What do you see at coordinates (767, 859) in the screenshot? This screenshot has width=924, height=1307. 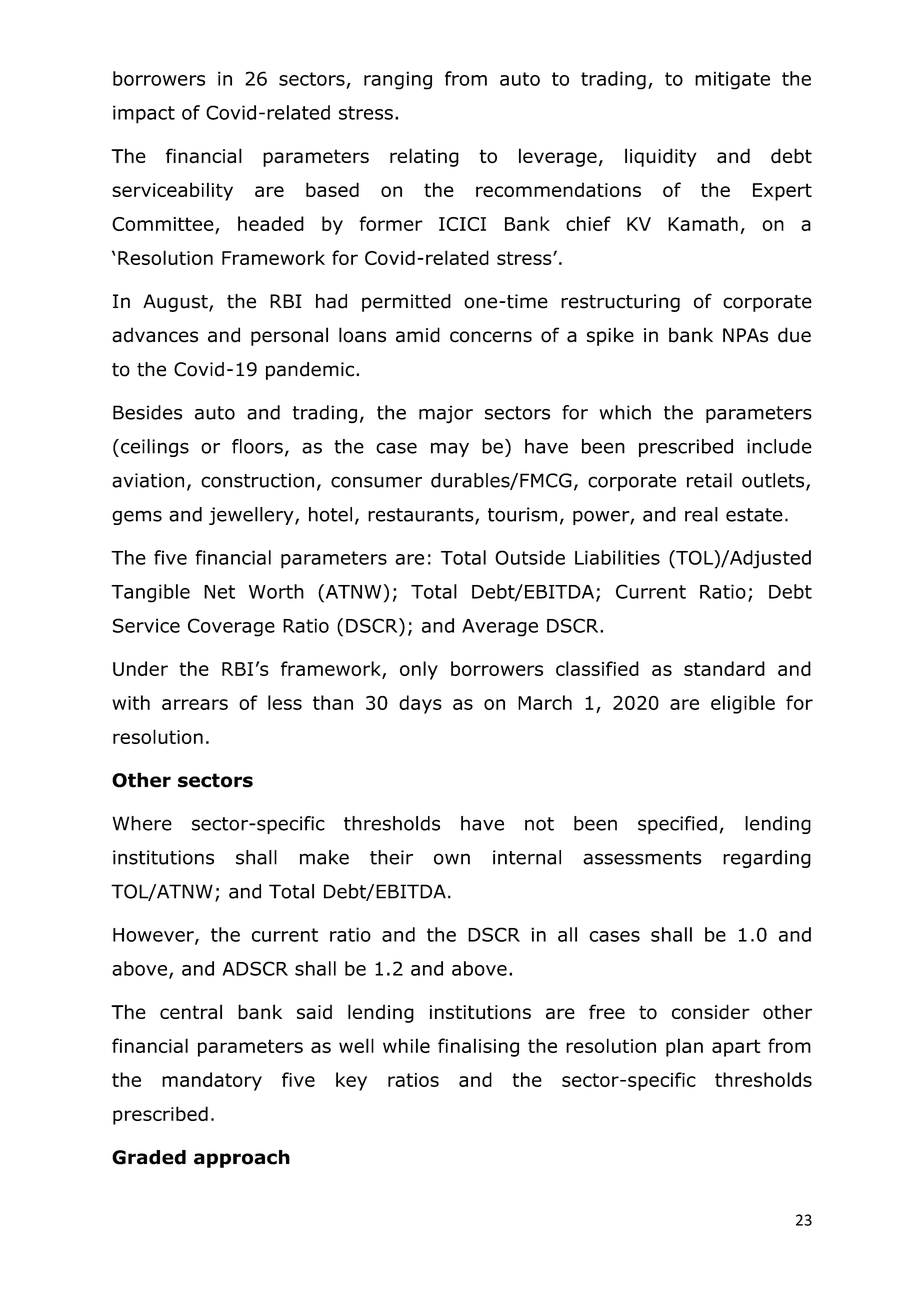 I see `regarding` at bounding box center [767, 859].
